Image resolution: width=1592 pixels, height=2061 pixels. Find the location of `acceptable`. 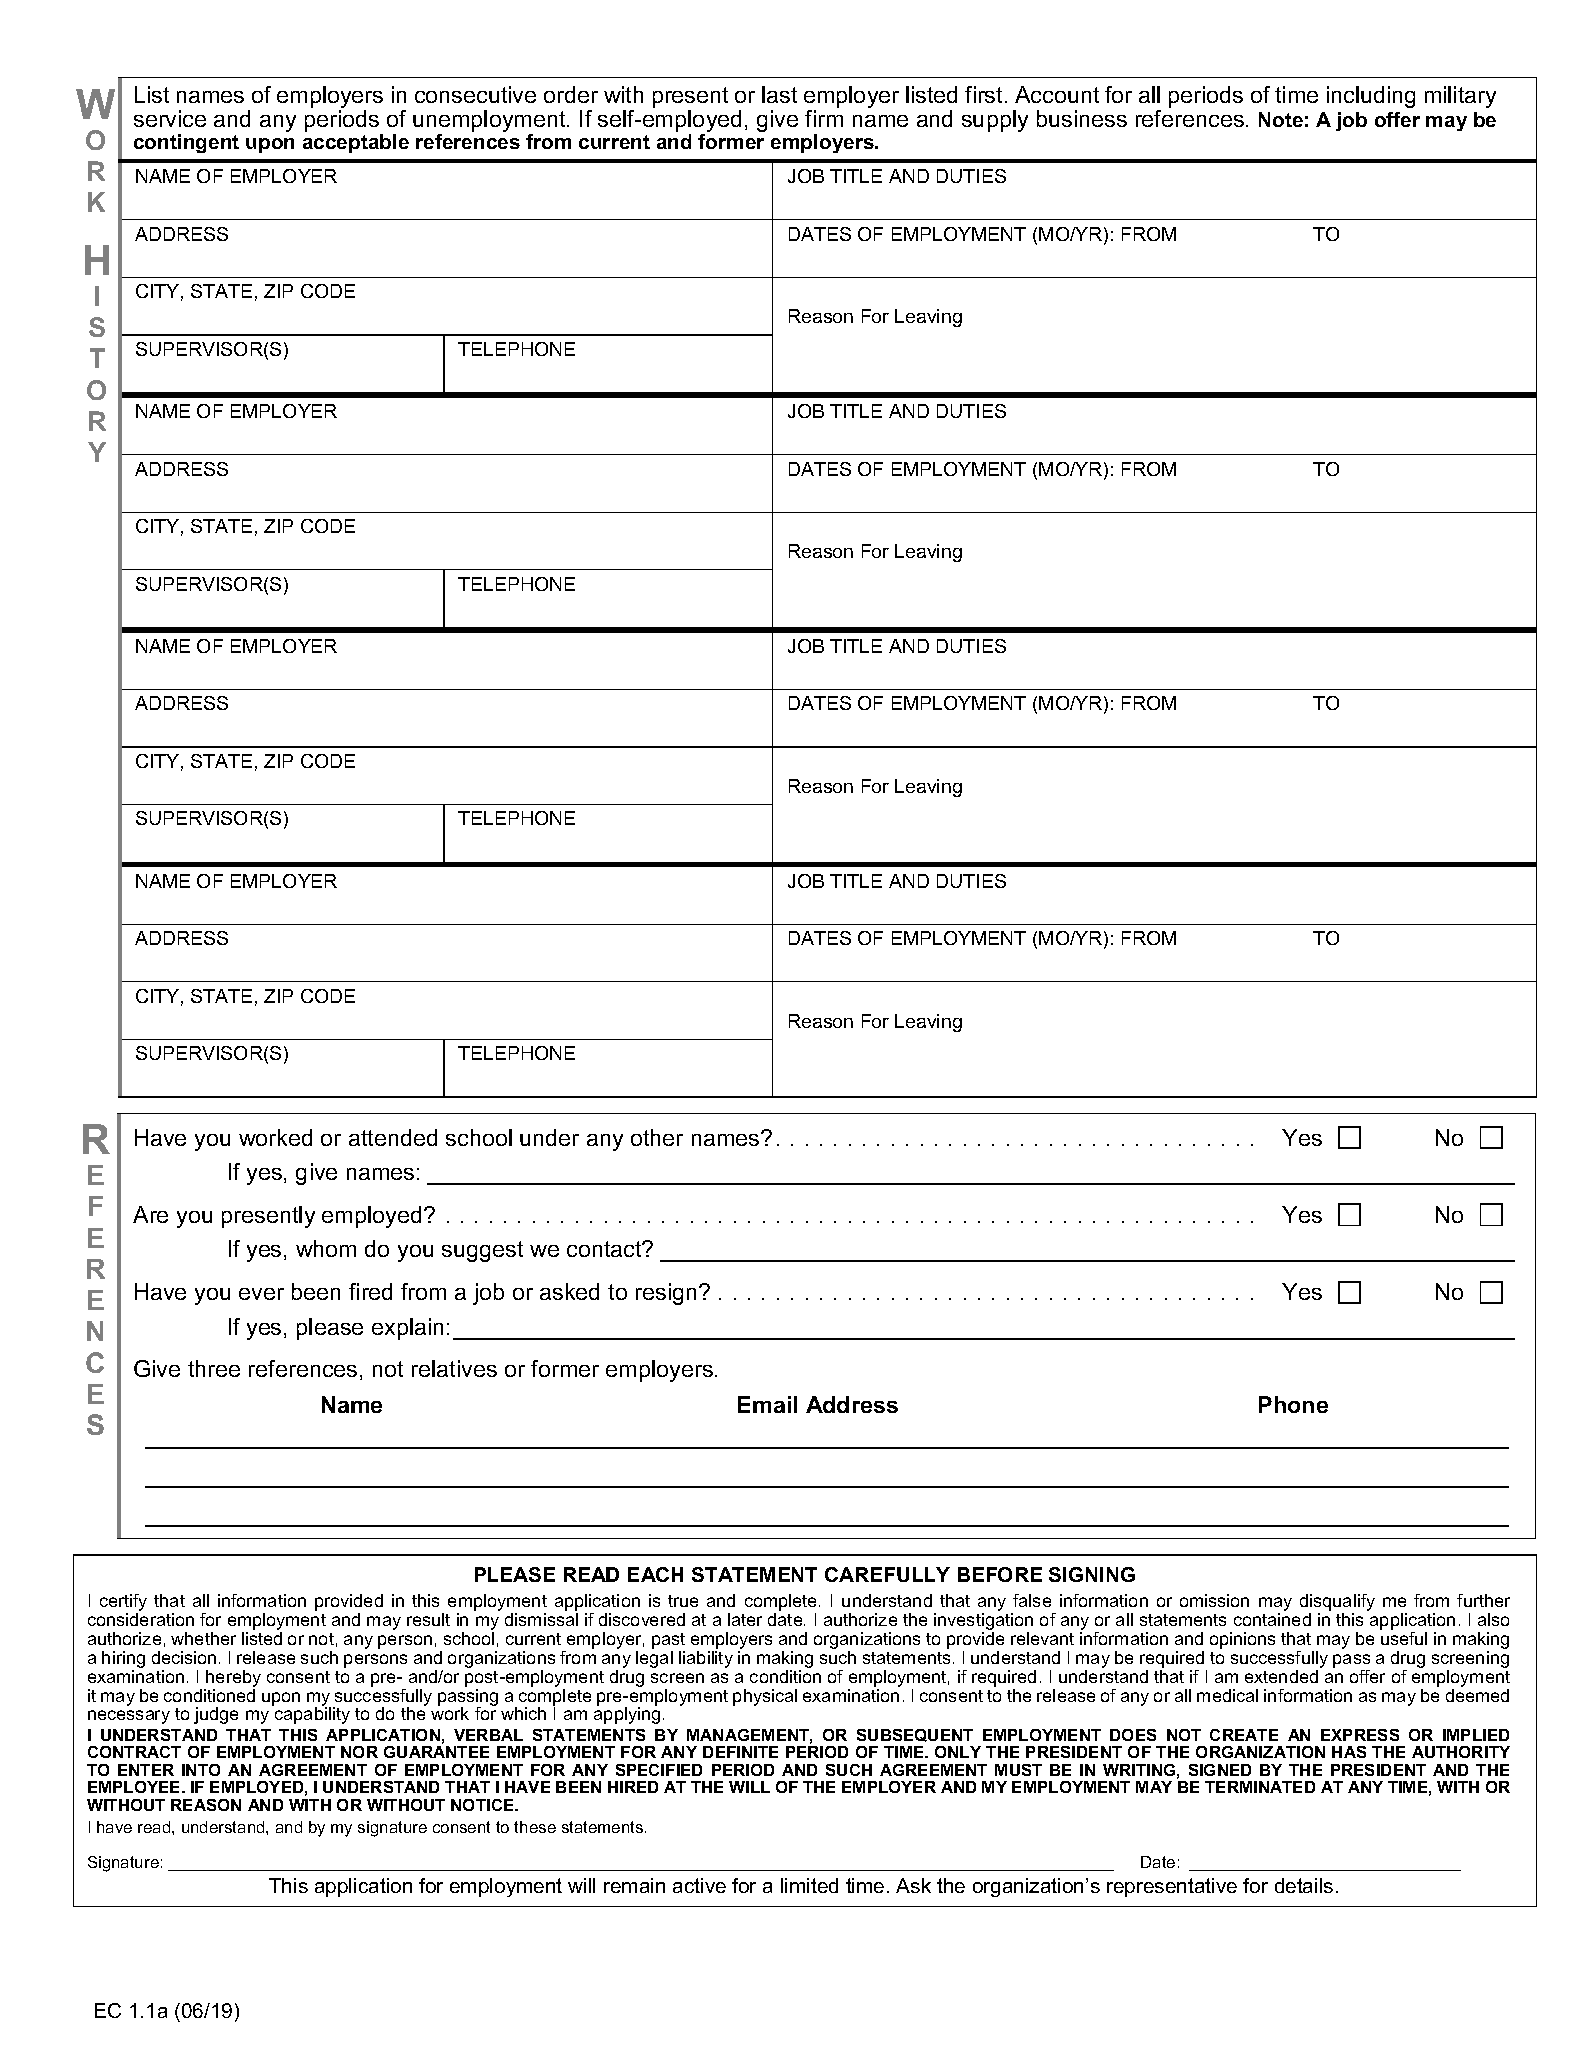

acceptable is located at coordinates (356, 143).
